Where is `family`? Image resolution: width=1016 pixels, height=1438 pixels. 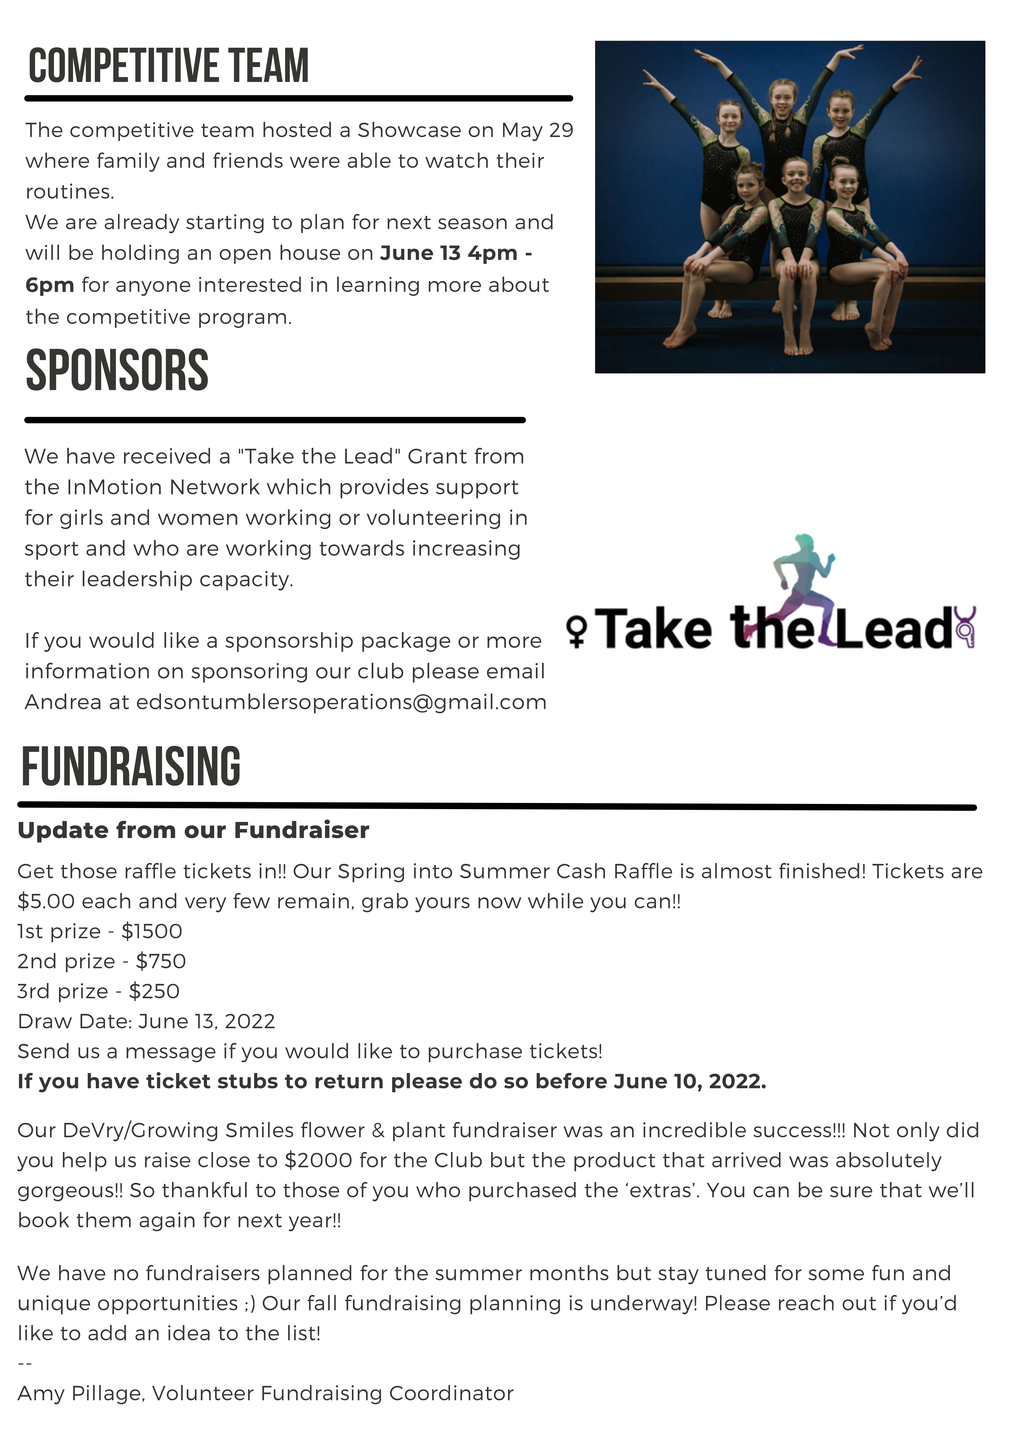
family is located at coordinates (128, 162).
